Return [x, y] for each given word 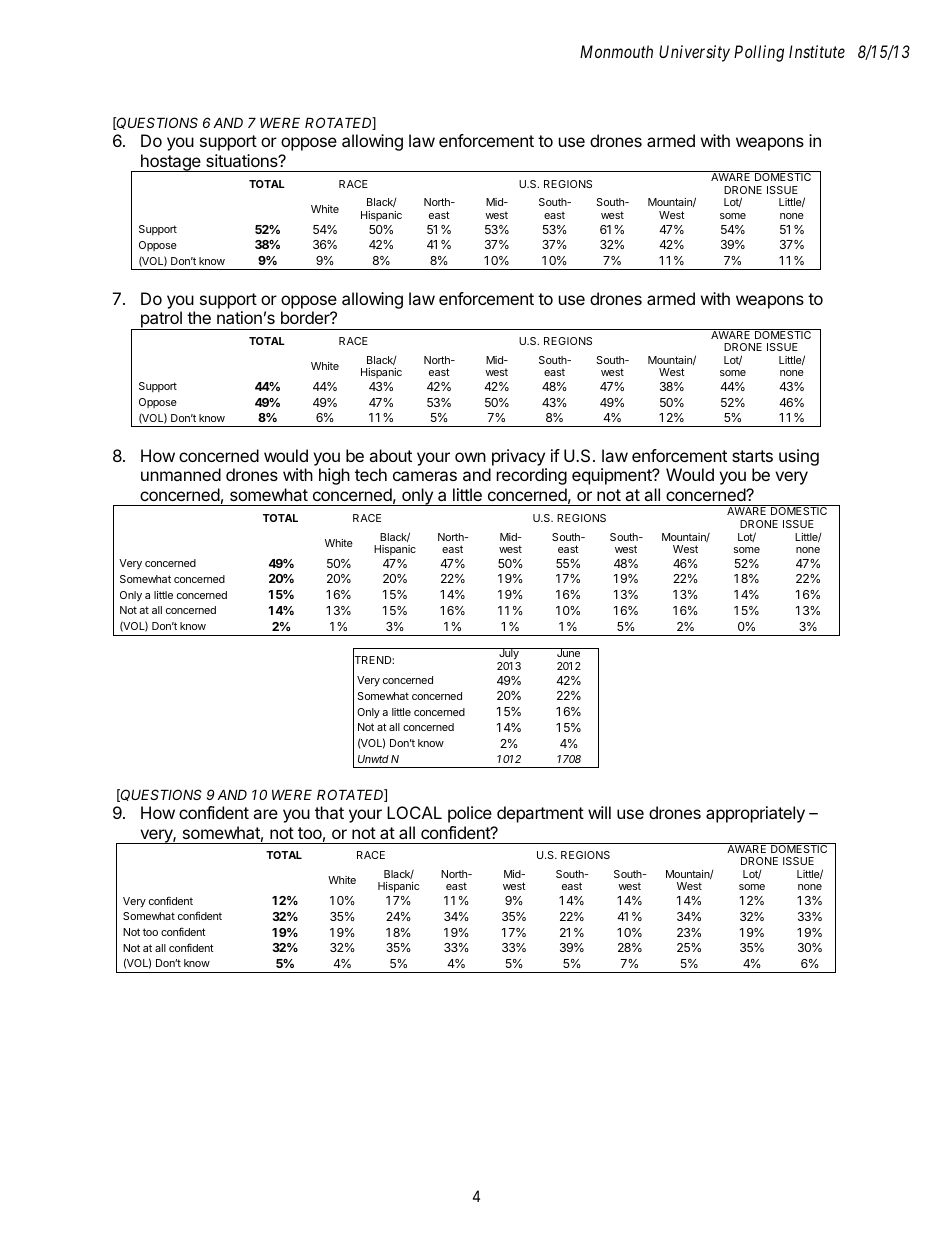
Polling [759, 53]
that [329, 812]
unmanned [181, 474]
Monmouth [616, 51]
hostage [171, 163]
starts [752, 456]
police [470, 814]
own [470, 457]
